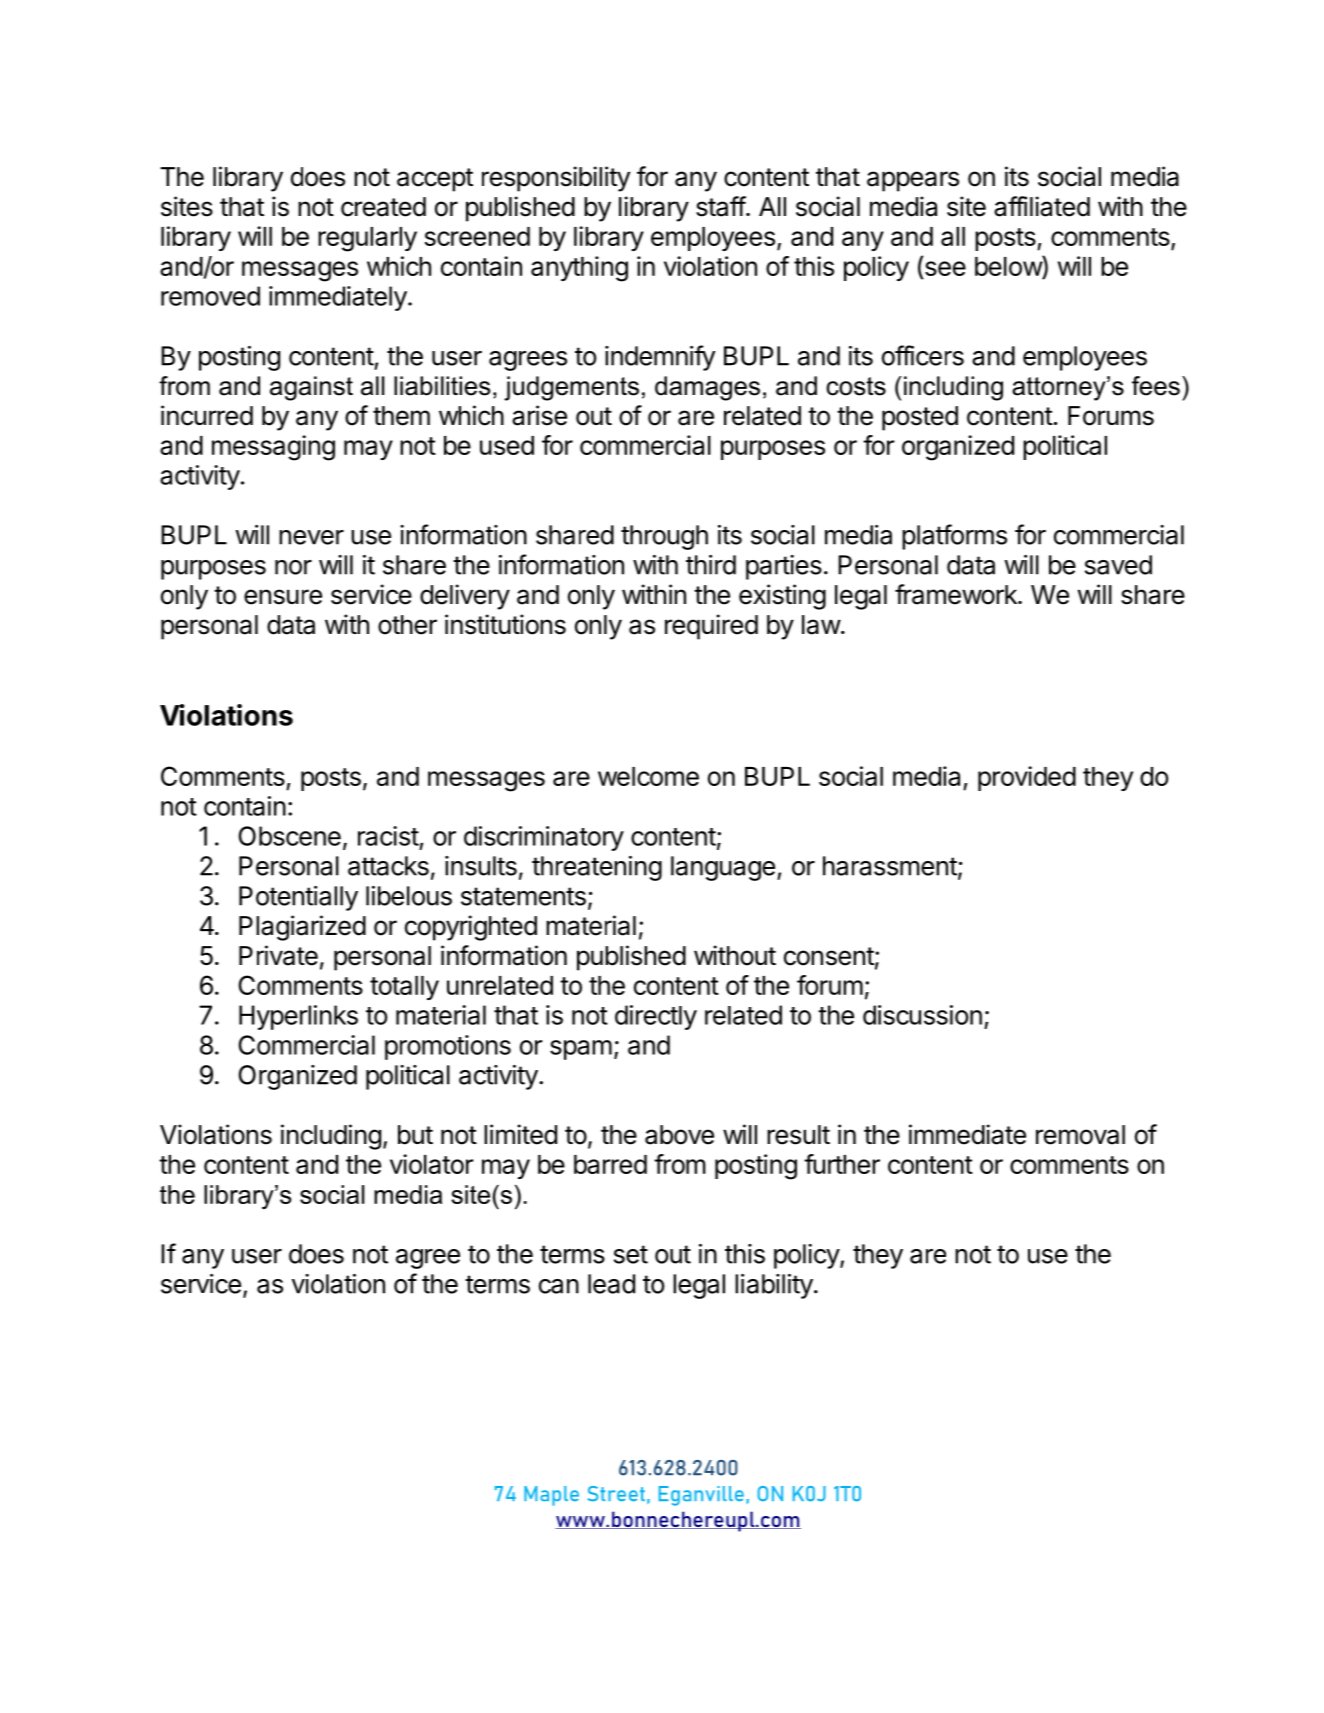 This screenshot has height=1713, width=1324. I want to click on provided, so click(1027, 778).
